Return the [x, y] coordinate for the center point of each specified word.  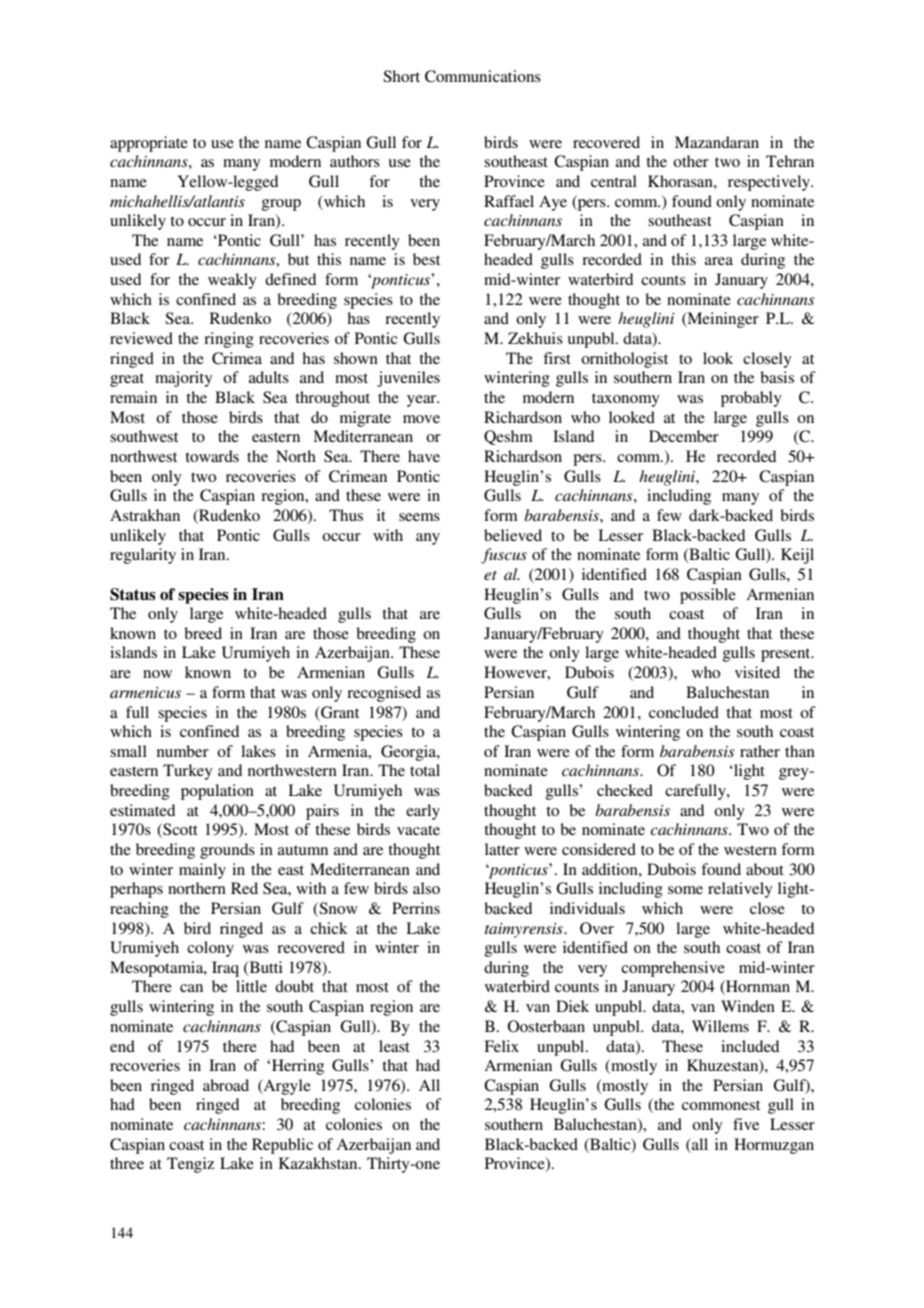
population [217, 792]
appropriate [149, 144]
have [424, 456]
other [691, 161]
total [425, 770]
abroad [226, 1085]
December [684, 436]
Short [401, 76]
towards [212, 456]
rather [760, 751]
